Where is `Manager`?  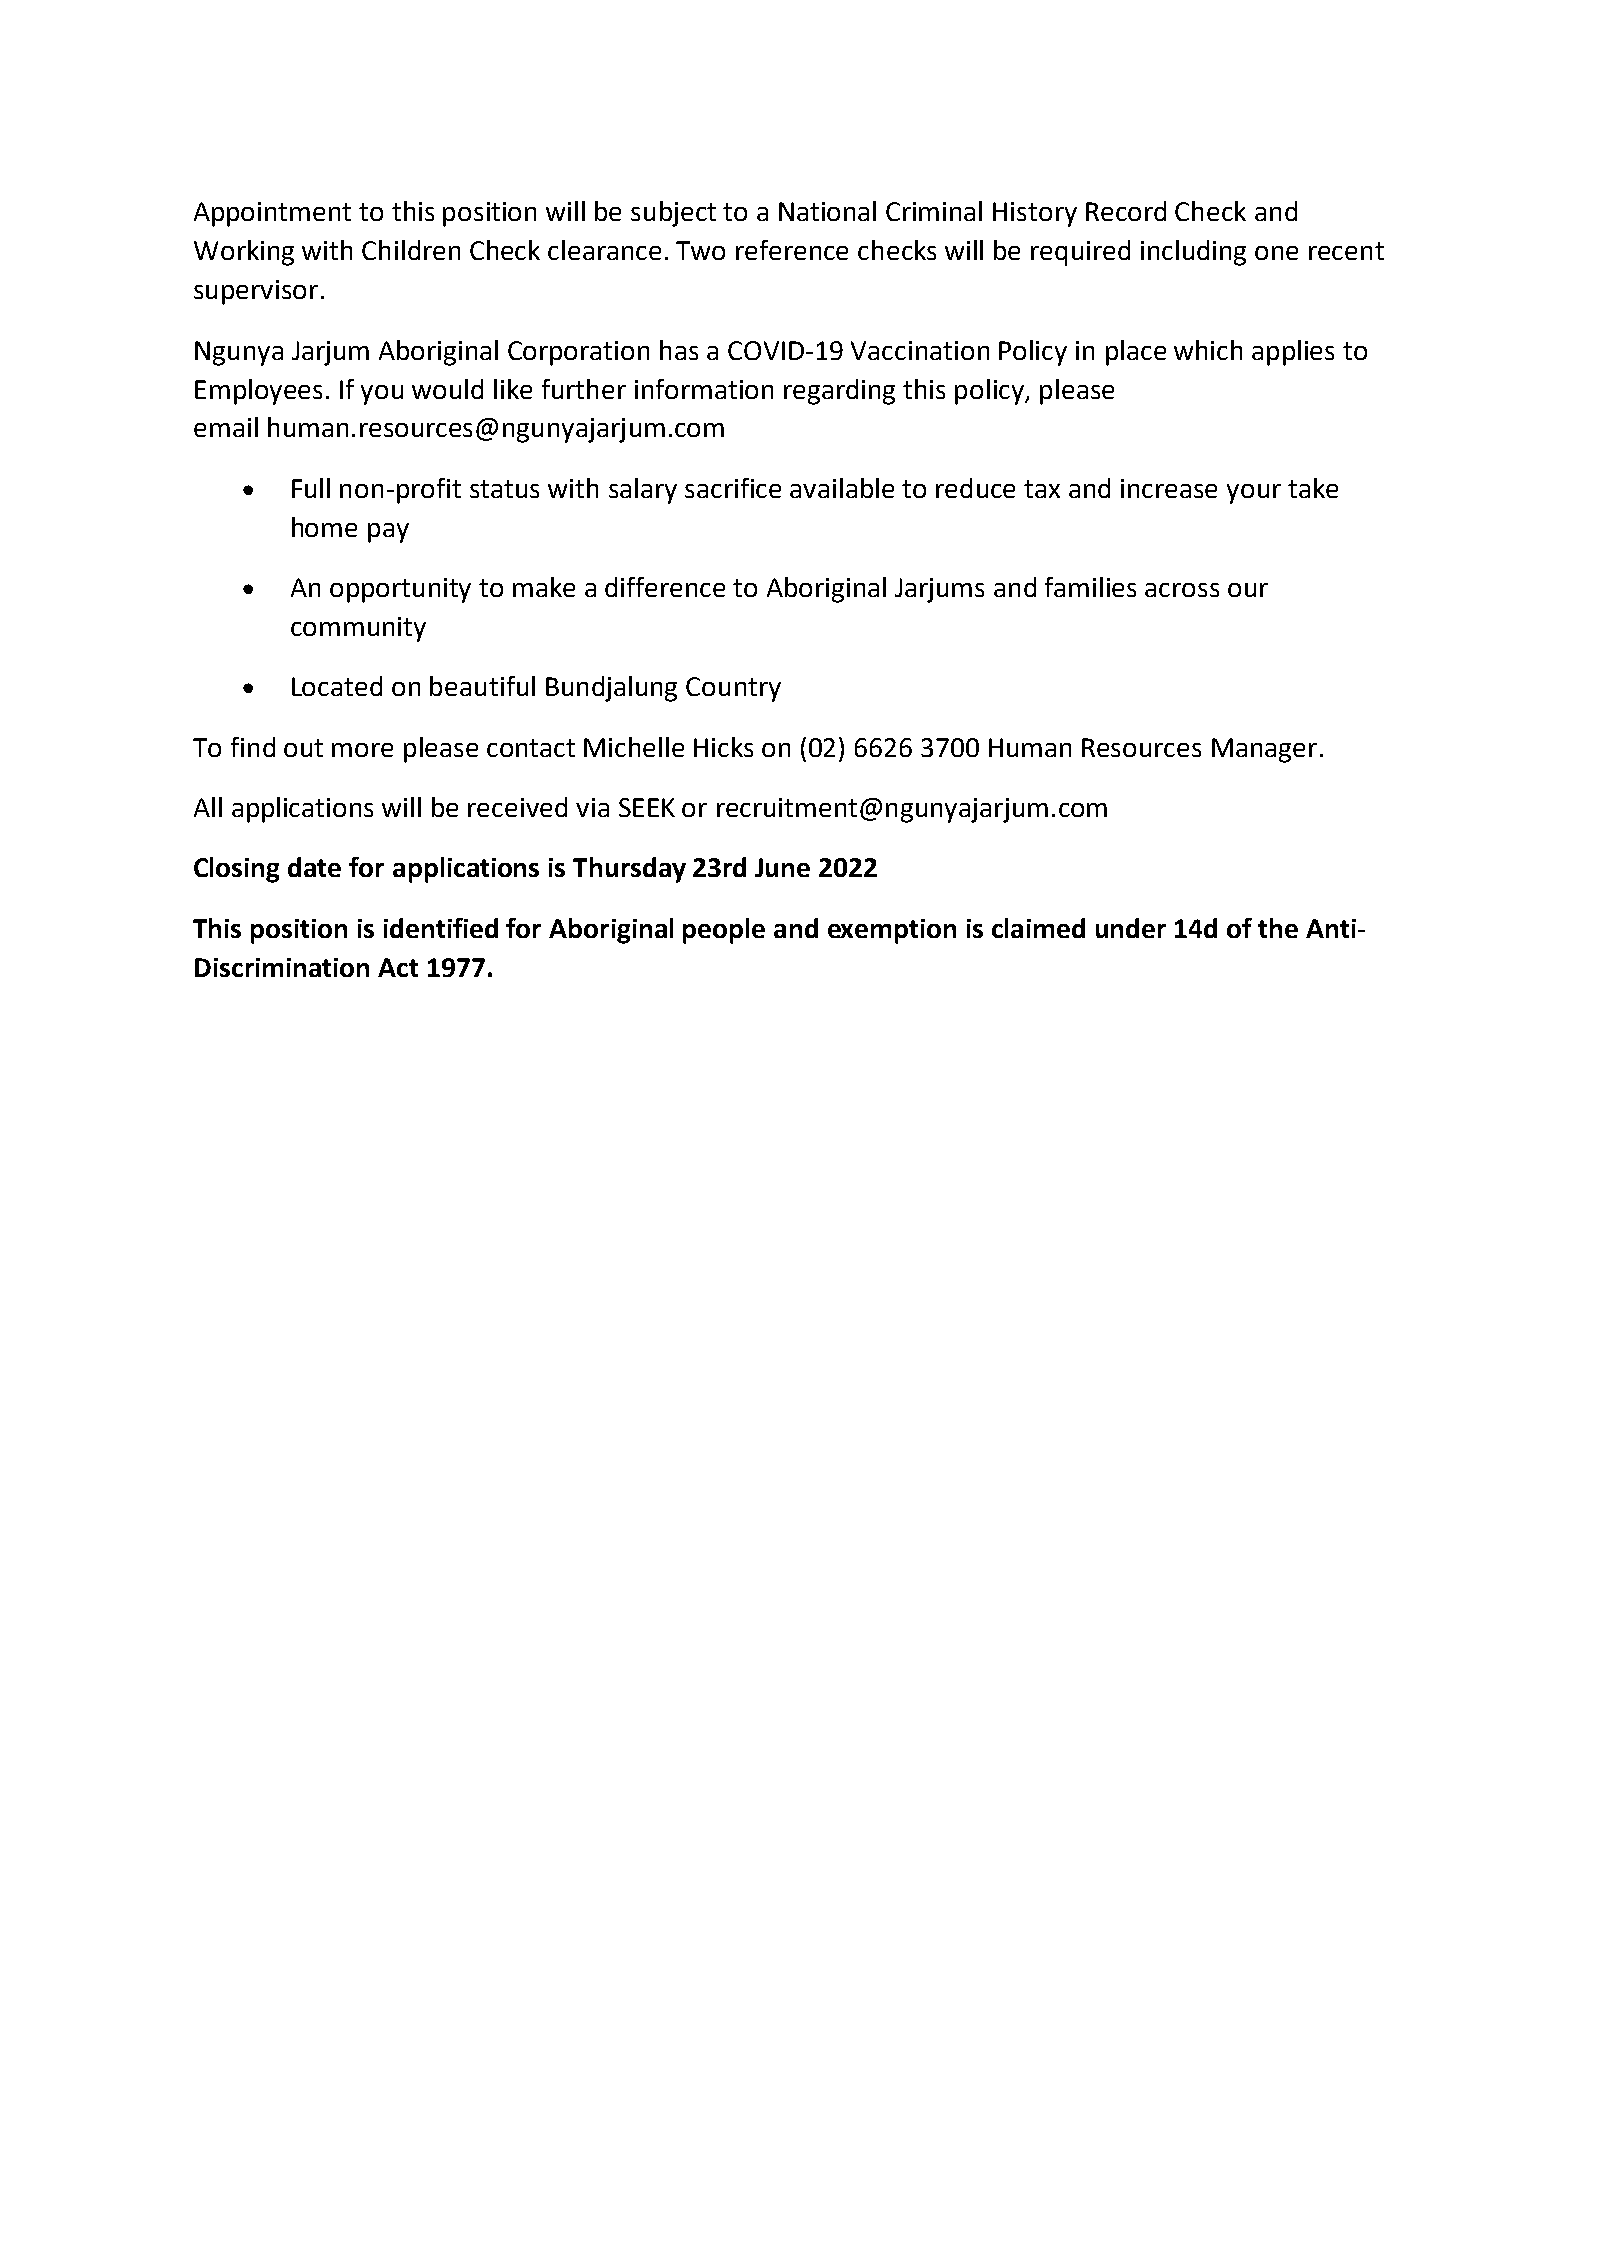 Manager is located at coordinates (1264, 750).
